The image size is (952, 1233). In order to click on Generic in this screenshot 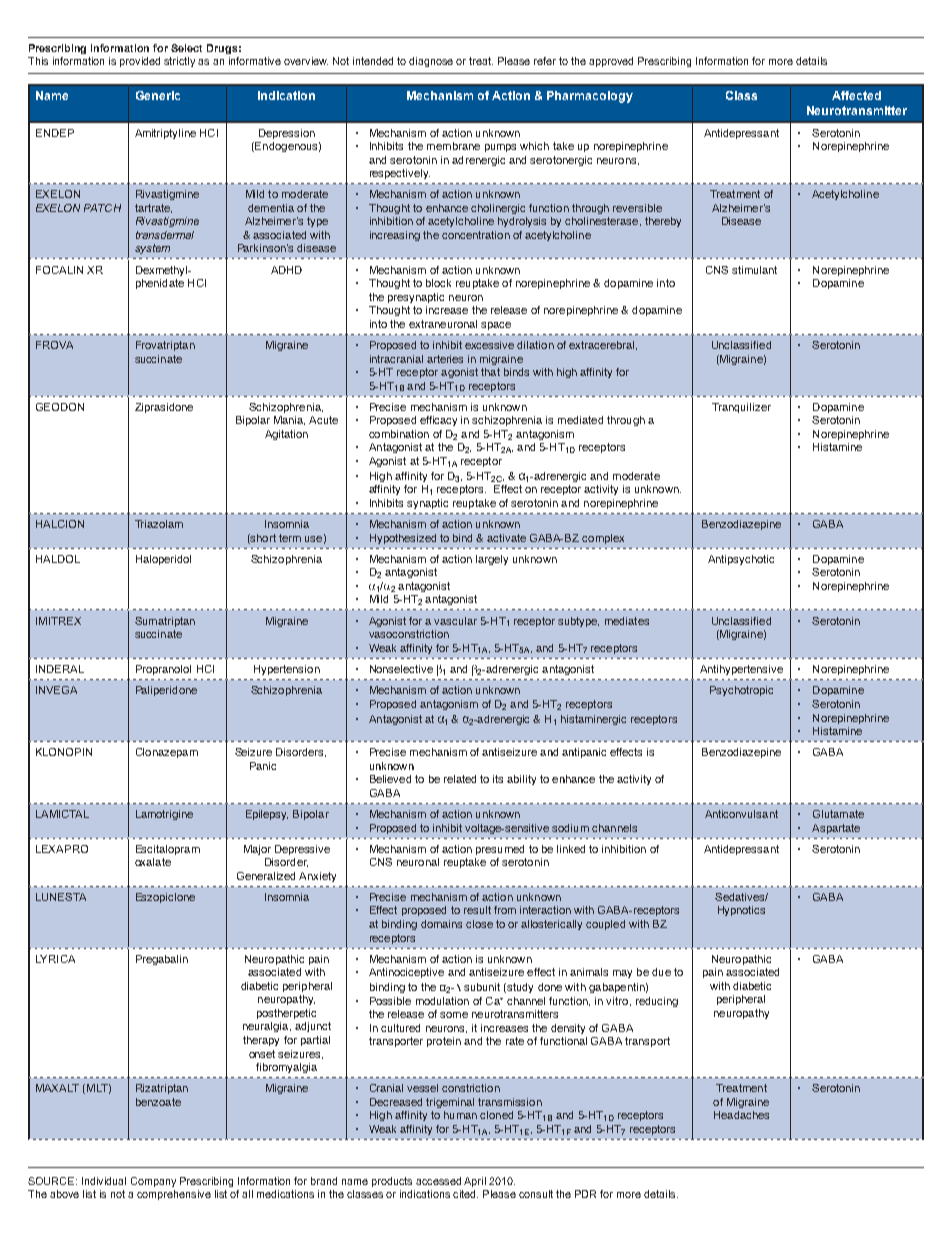, I will do `click(158, 95)`.
